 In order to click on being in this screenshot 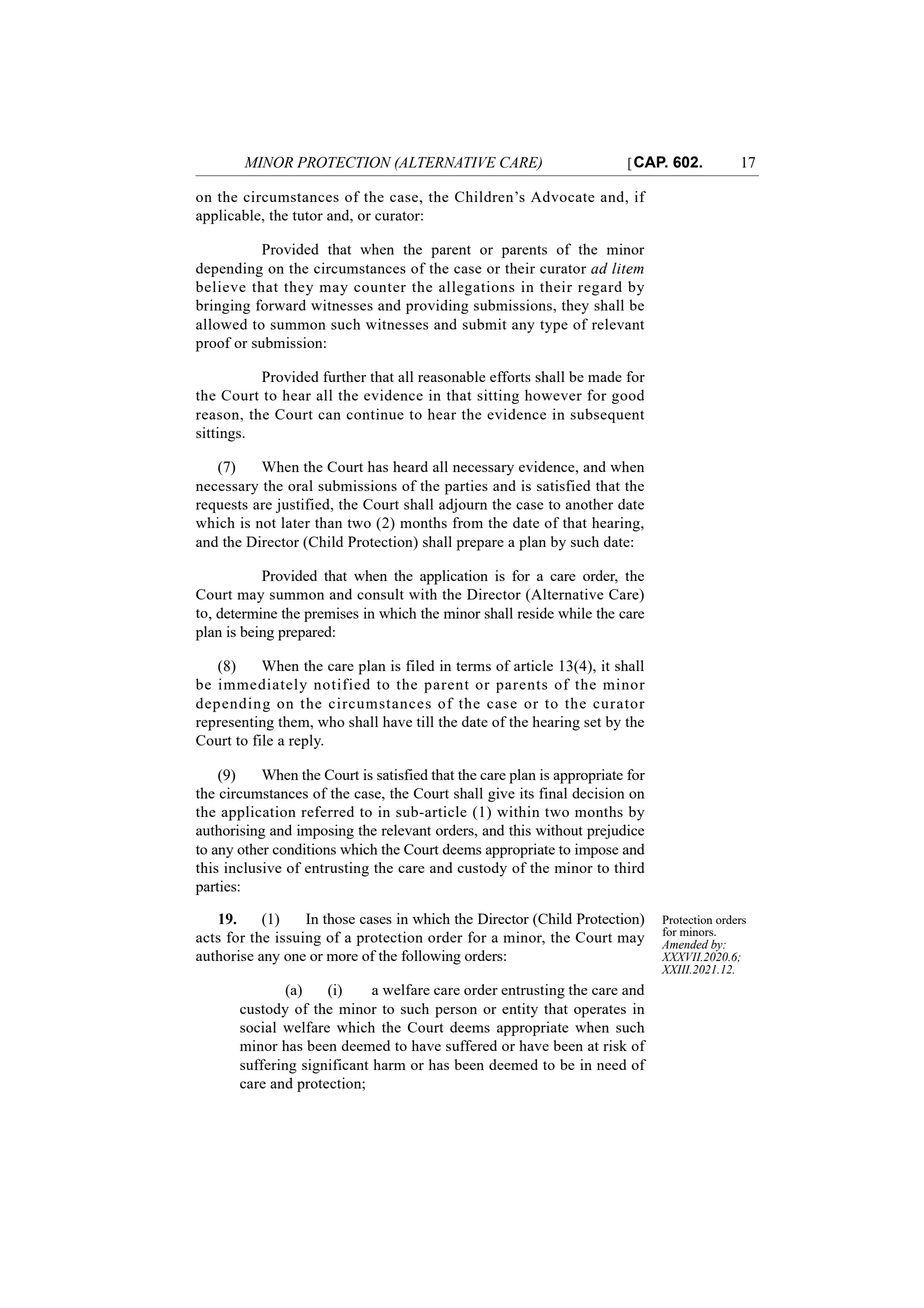, I will do `click(257, 633)`.
